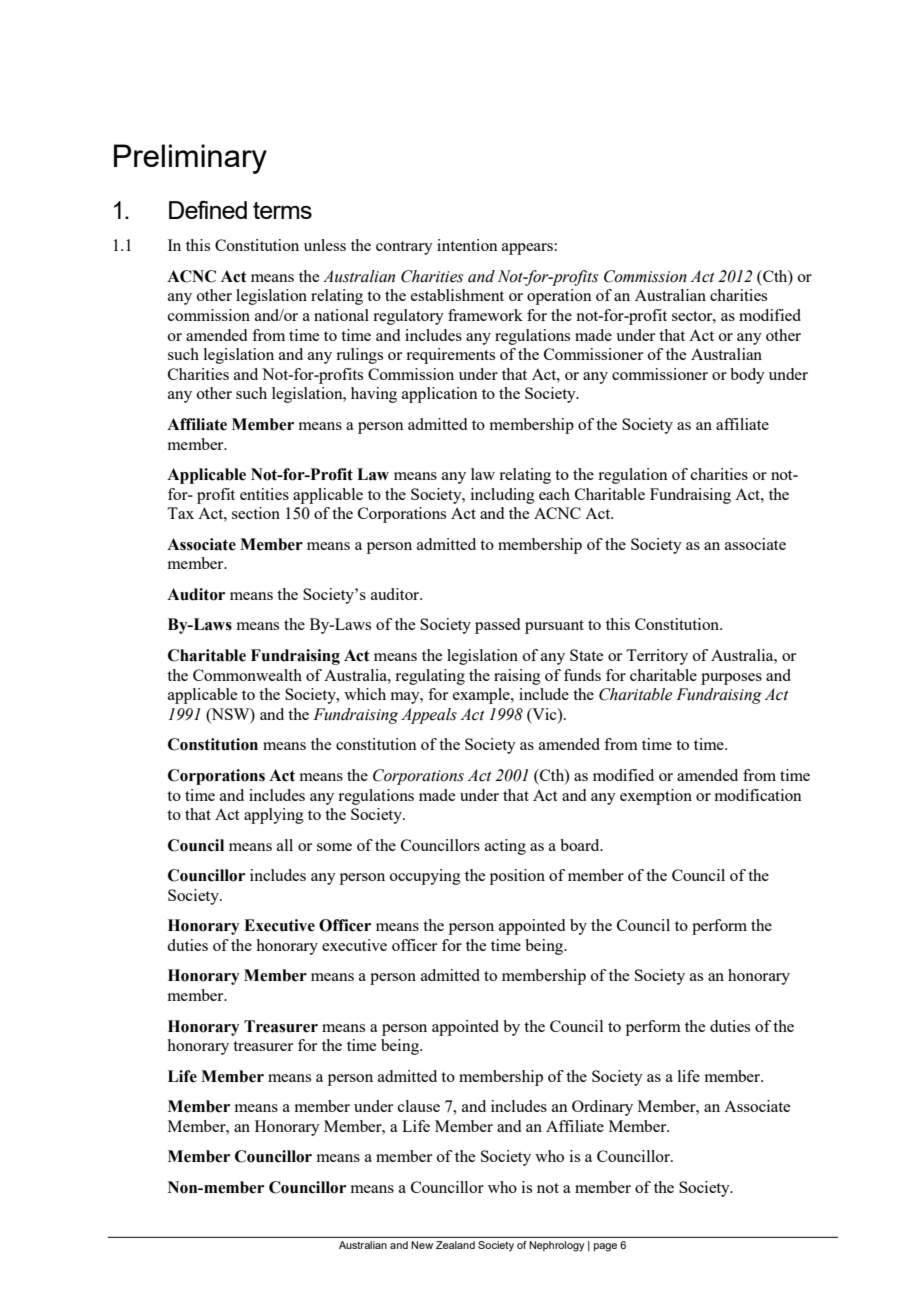 The height and width of the document is (1308, 924). Describe the element at coordinates (422, 1245) in the document. I see `New` at that location.
